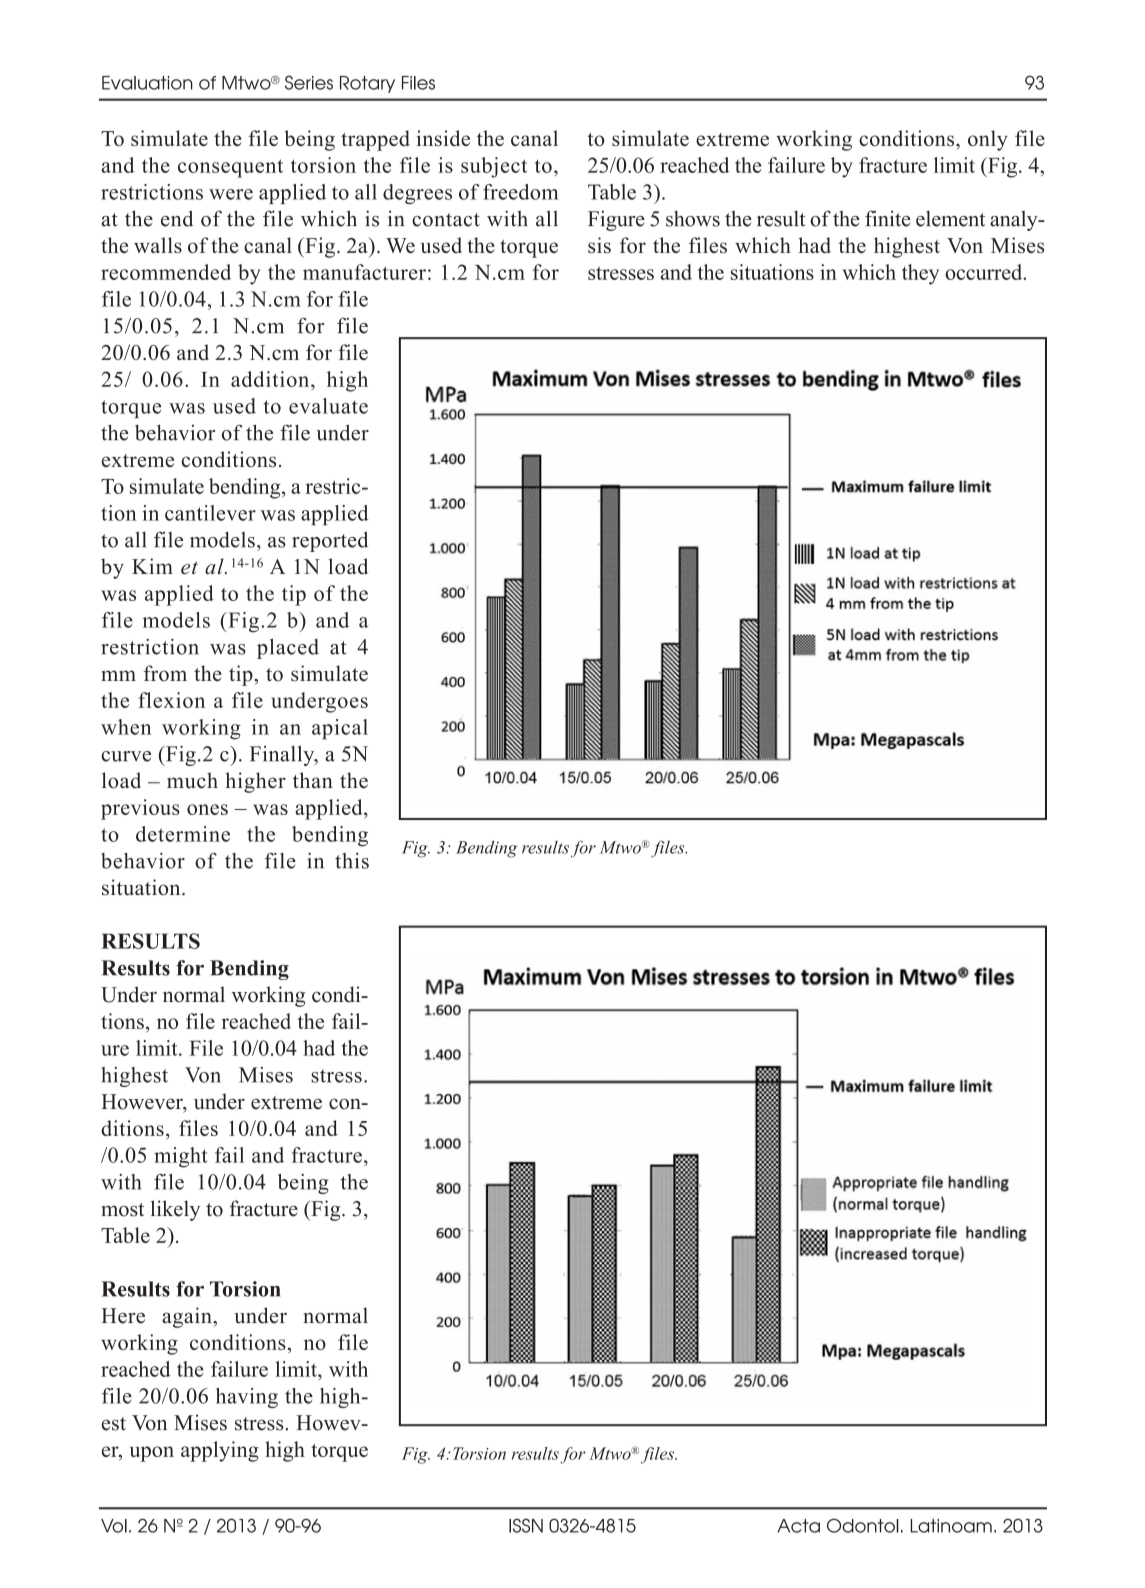  I want to click on subject, so click(494, 167).
